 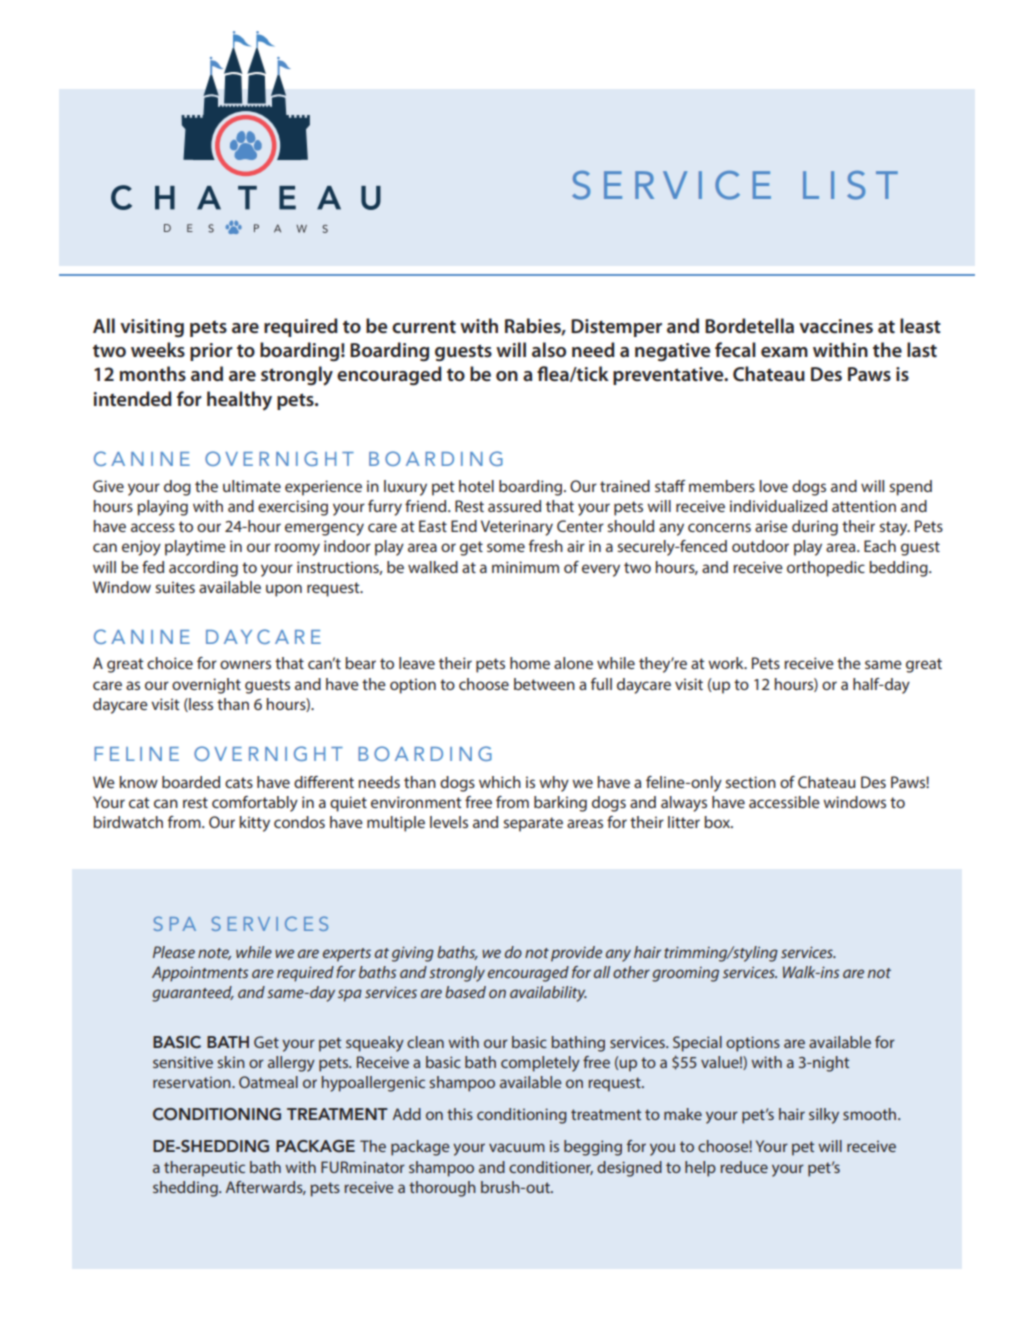 What do you see at coordinates (517, 1147) in the screenshot?
I see `vacuum` at bounding box center [517, 1147].
